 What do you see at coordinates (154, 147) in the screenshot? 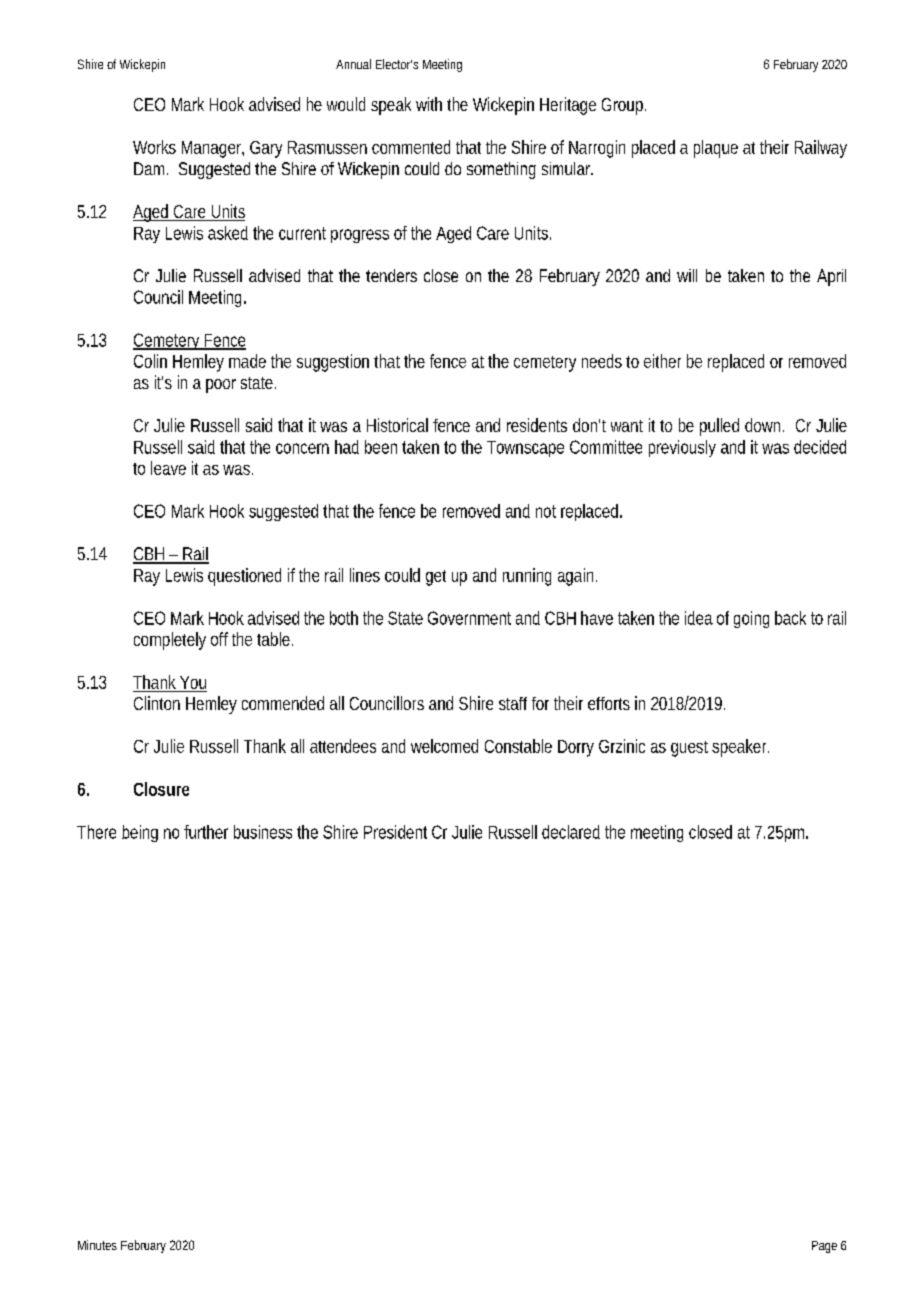
I see `Works` at bounding box center [154, 147].
